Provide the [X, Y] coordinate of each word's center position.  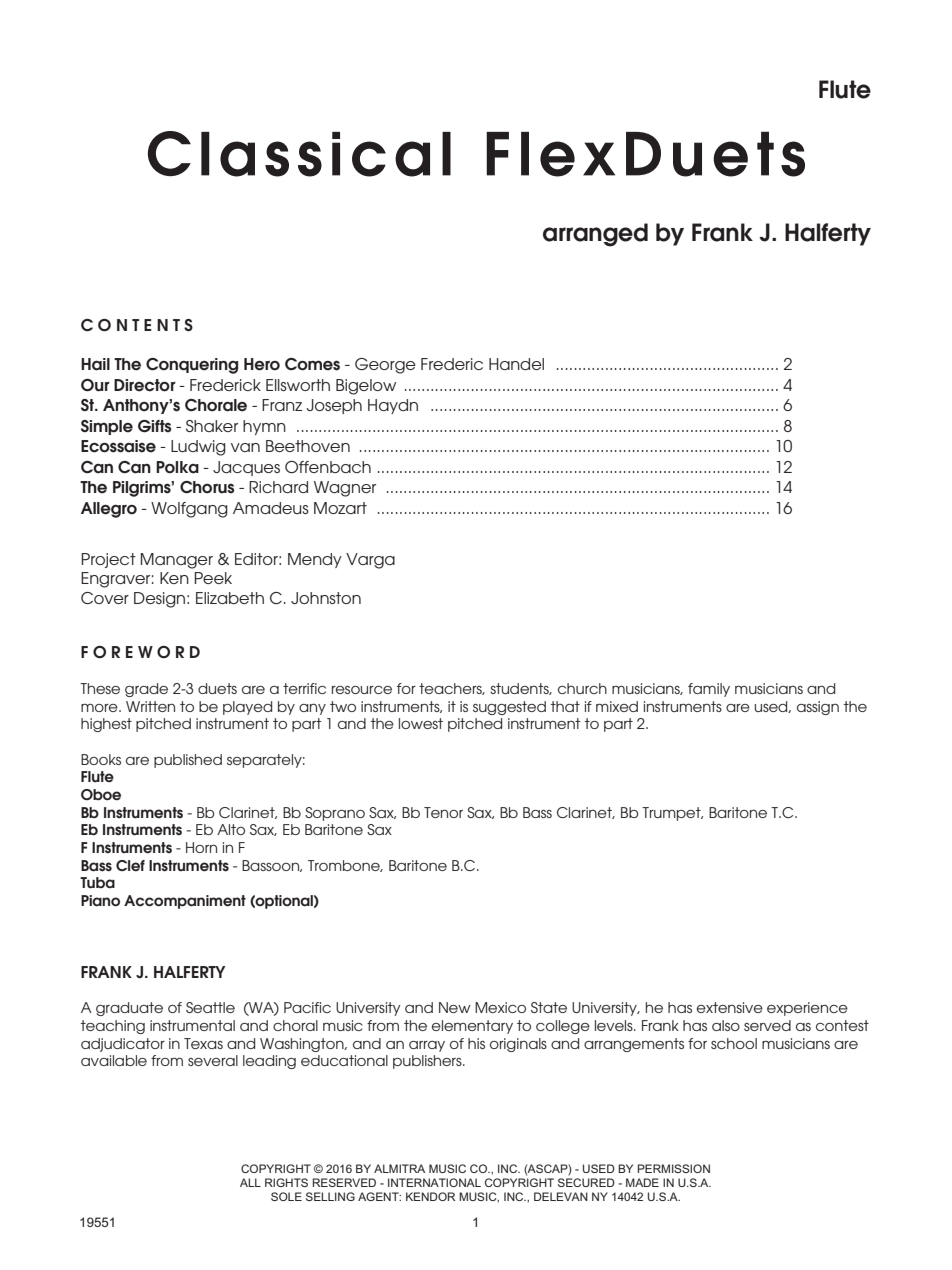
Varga [370, 561]
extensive [730, 1007]
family [709, 690]
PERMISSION [674, 1168]
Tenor [443, 812]
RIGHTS [286, 1182]
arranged [595, 235]
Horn [201, 847]
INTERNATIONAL [434, 1182]
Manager [176, 561]
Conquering [192, 366]
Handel [516, 364]
